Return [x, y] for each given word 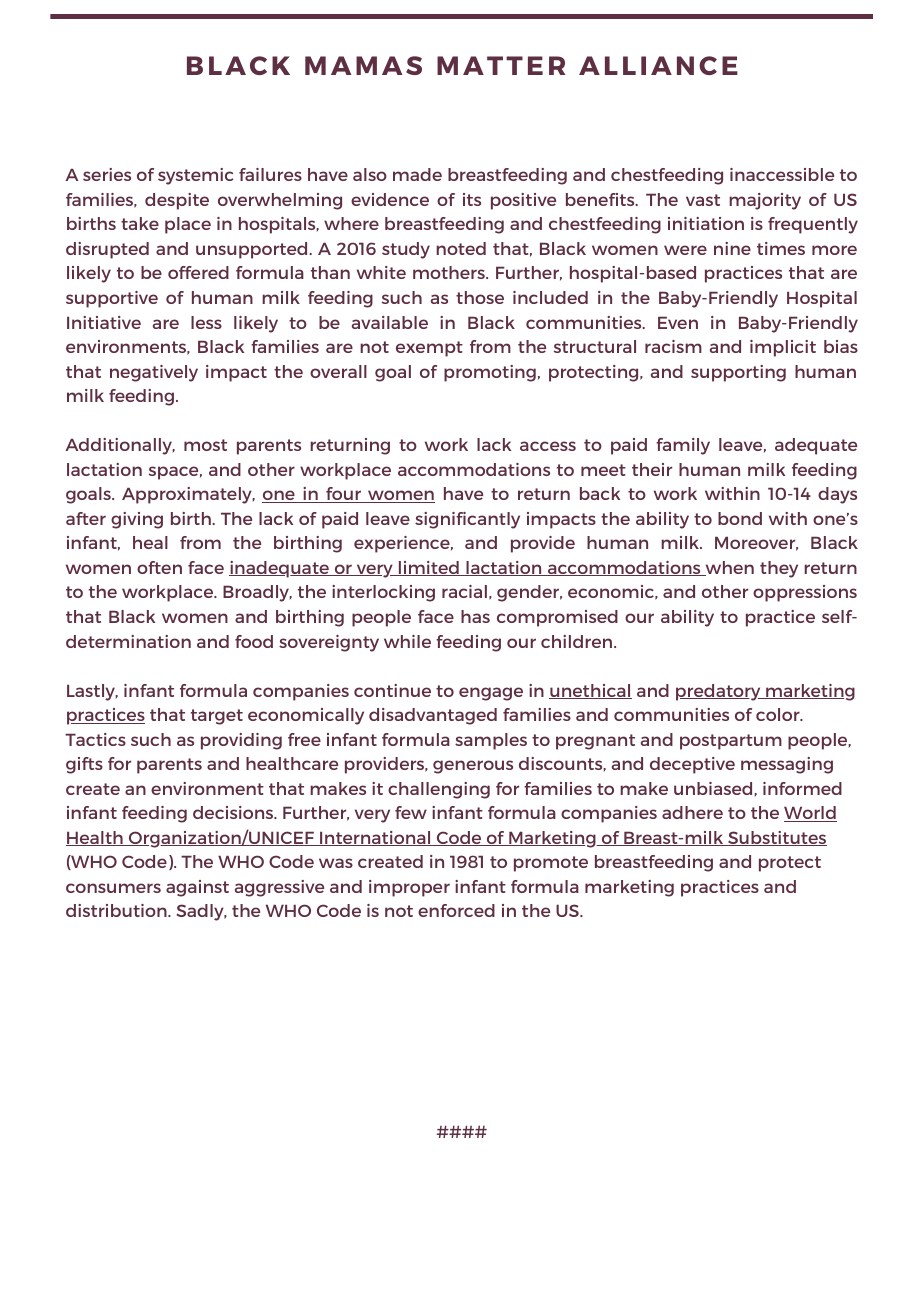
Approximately [188, 495]
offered [198, 272]
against [197, 888]
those [480, 297]
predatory [719, 692]
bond [740, 518]
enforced [456, 910]
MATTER [501, 65]
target [217, 717]
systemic [195, 176]
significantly [467, 520]
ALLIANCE [658, 65]
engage [491, 694]
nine [732, 248]
